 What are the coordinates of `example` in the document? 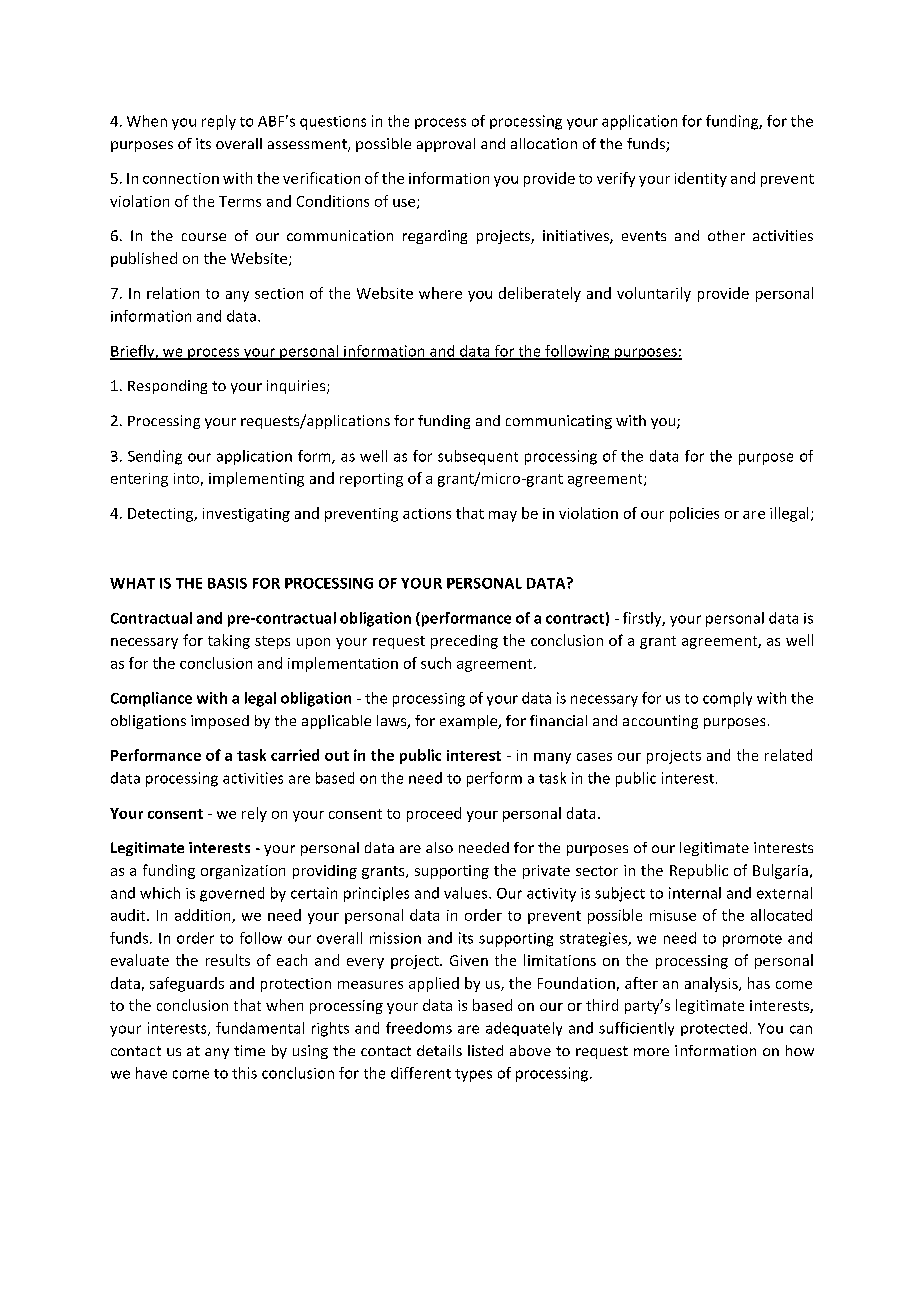 It's located at (470, 722).
